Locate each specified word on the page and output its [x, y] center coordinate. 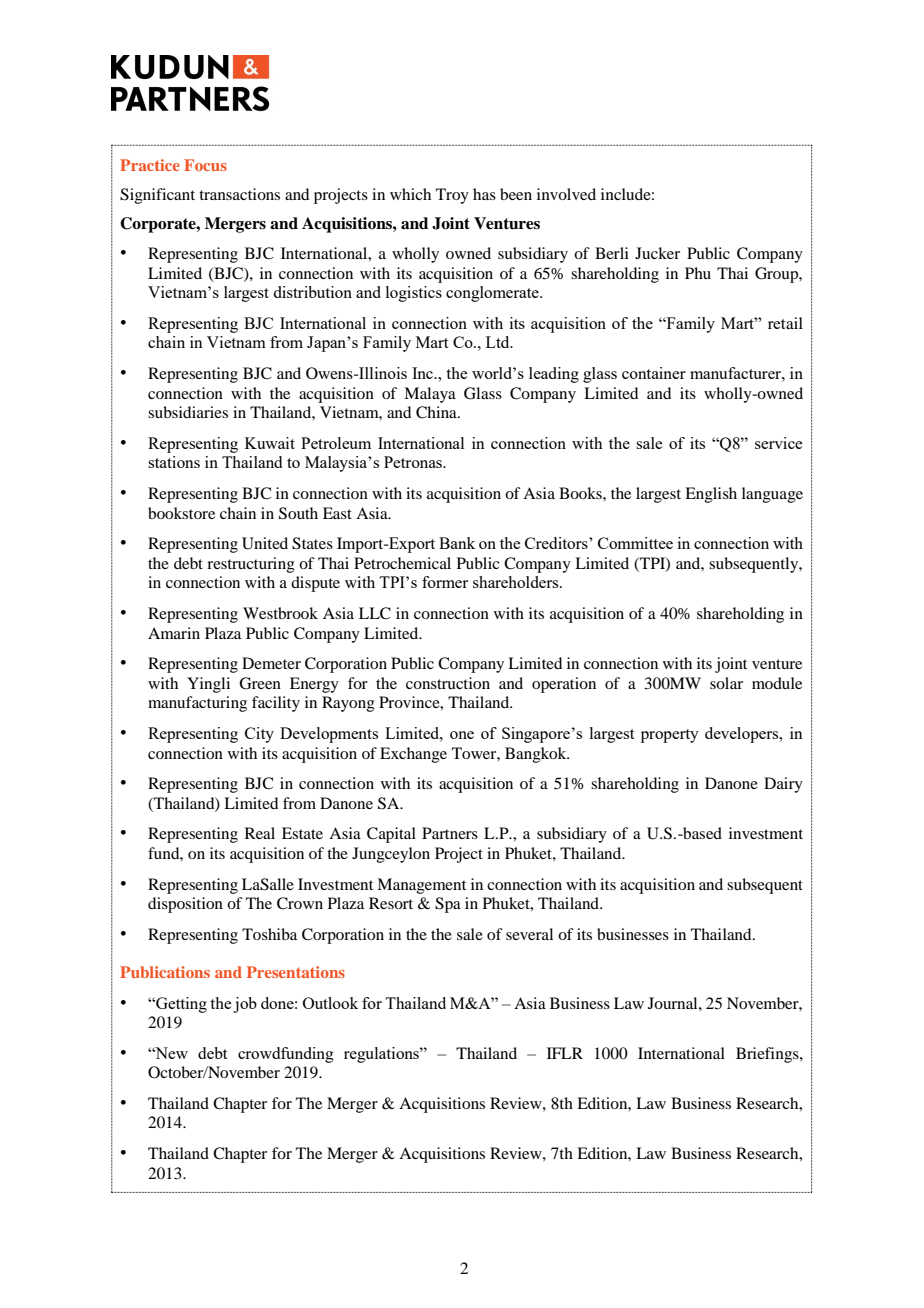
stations [174, 462]
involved [566, 194]
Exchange [413, 755]
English [711, 495]
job [245, 1005]
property [670, 736]
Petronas [414, 462]
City [259, 735]
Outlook [330, 1003]
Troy [452, 196]
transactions [239, 194]
